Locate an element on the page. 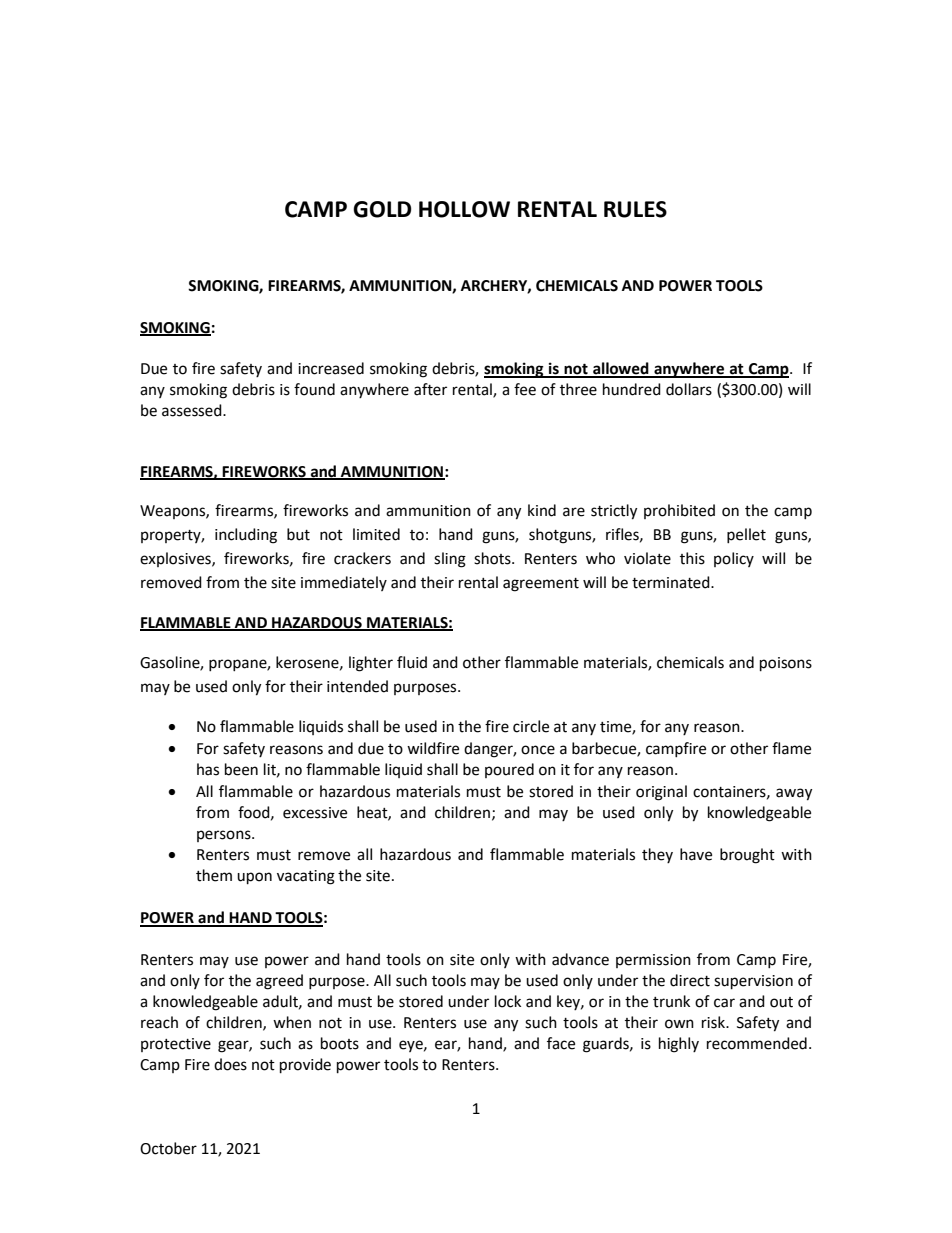 This image has width=952, height=1233. highly is located at coordinates (679, 1045).
